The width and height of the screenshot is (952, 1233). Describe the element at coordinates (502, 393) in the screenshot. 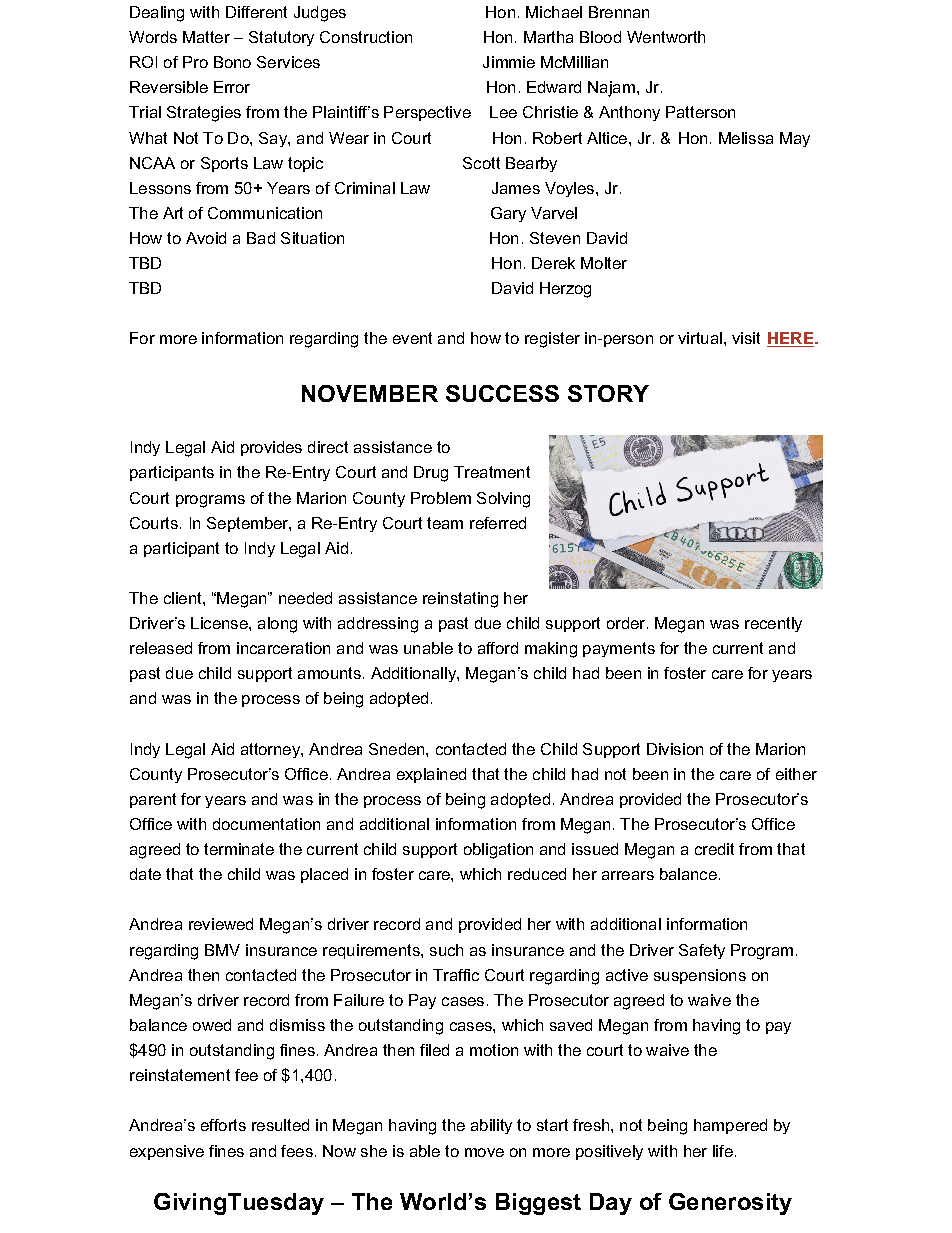

I see `SUCCESS` at that location.
